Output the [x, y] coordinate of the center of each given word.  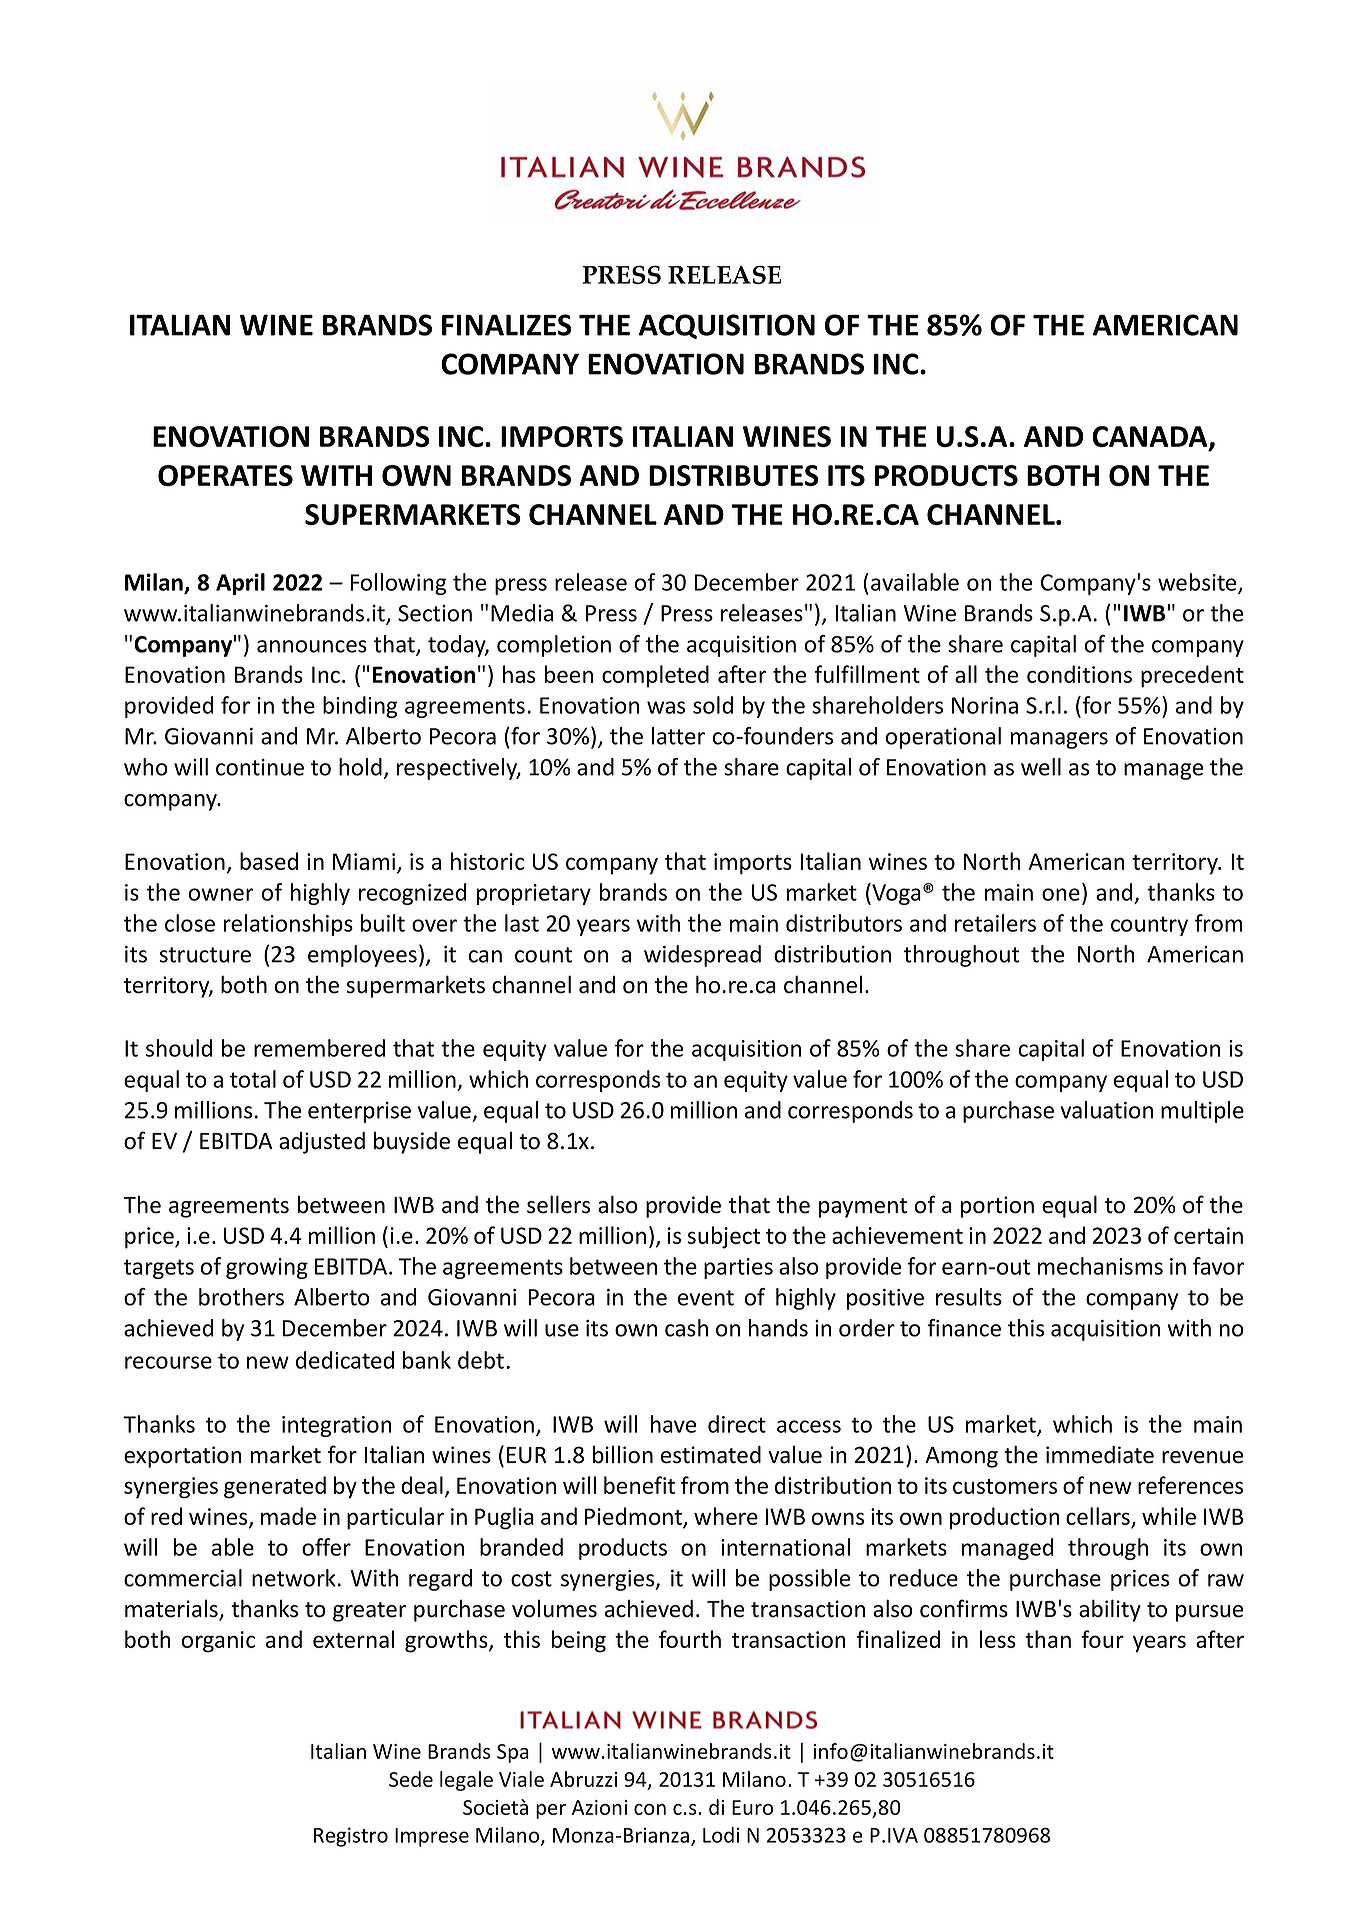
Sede [411, 1779]
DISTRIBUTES [734, 475]
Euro [752, 1807]
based [269, 861]
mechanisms [1100, 1266]
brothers [241, 1297]
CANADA [1151, 438]
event [706, 1298]
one [1061, 894]
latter [678, 736]
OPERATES [225, 475]
